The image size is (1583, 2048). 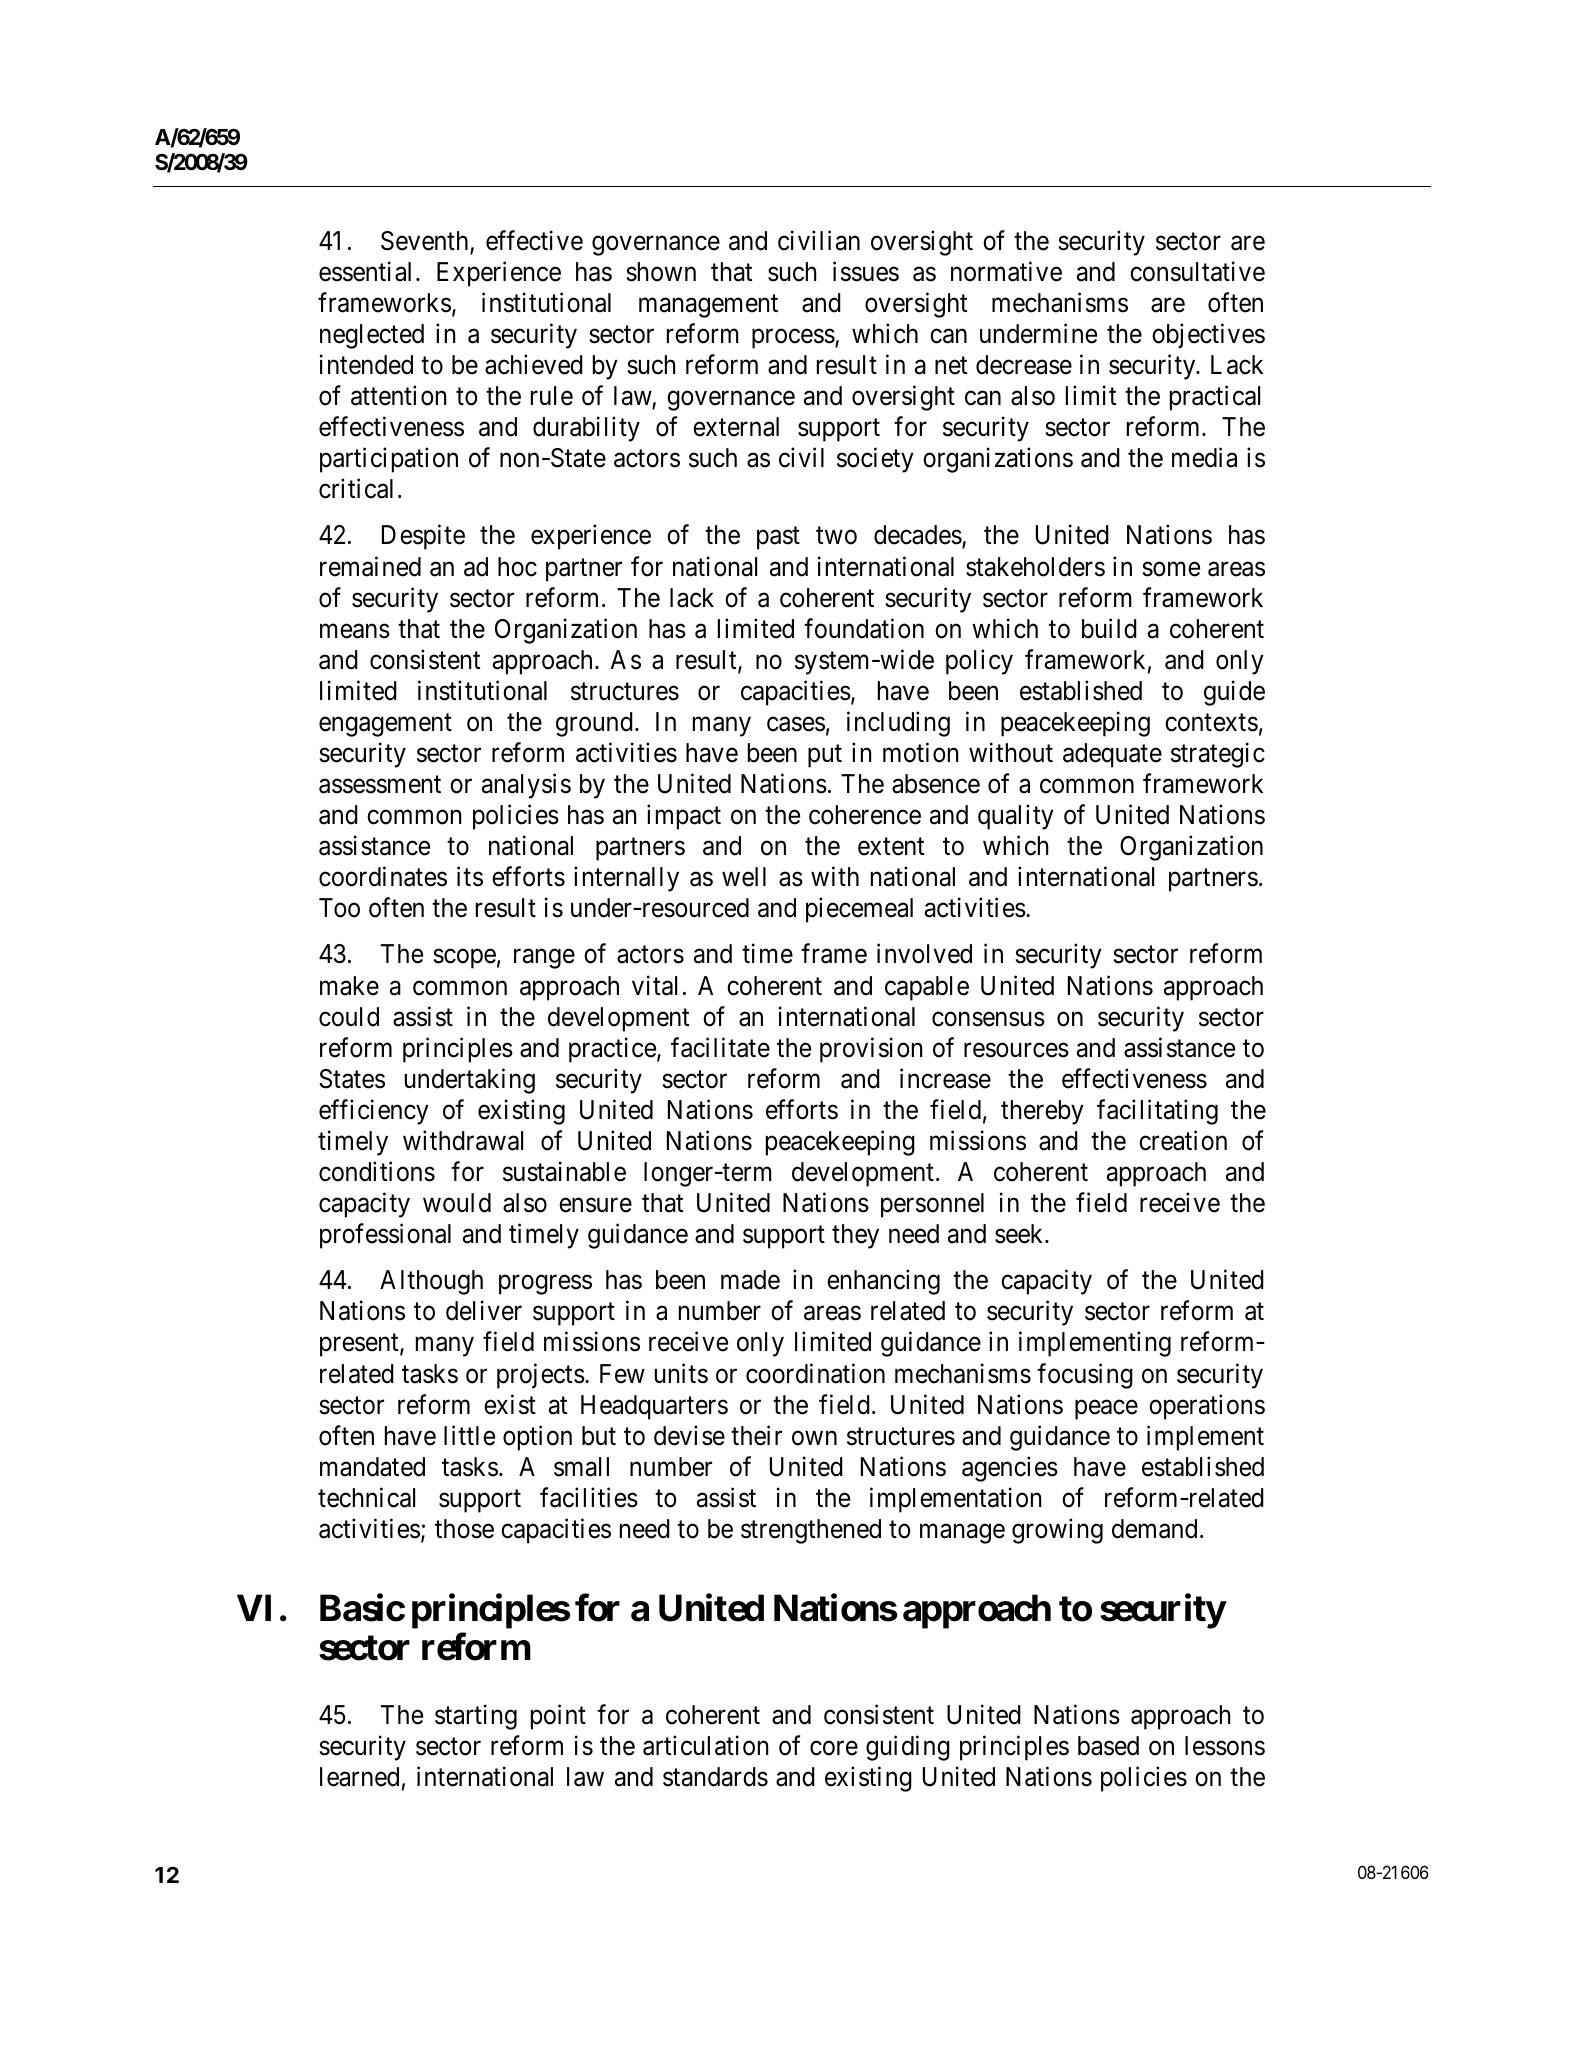 What do you see at coordinates (1108, 1746) in the screenshot?
I see `based` at bounding box center [1108, 1746].
